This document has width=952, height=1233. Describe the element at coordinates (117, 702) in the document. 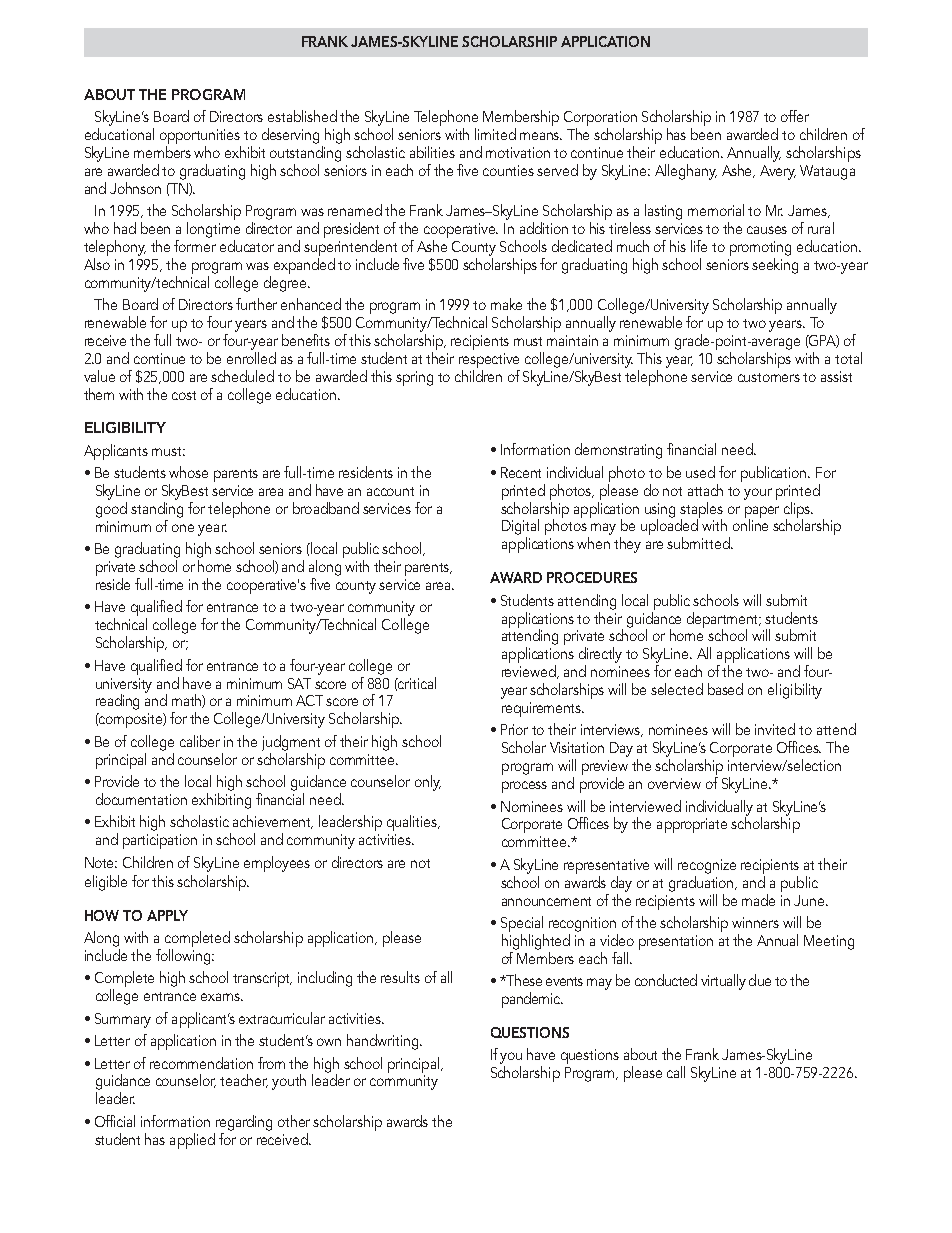

I see `reading` at that location.
